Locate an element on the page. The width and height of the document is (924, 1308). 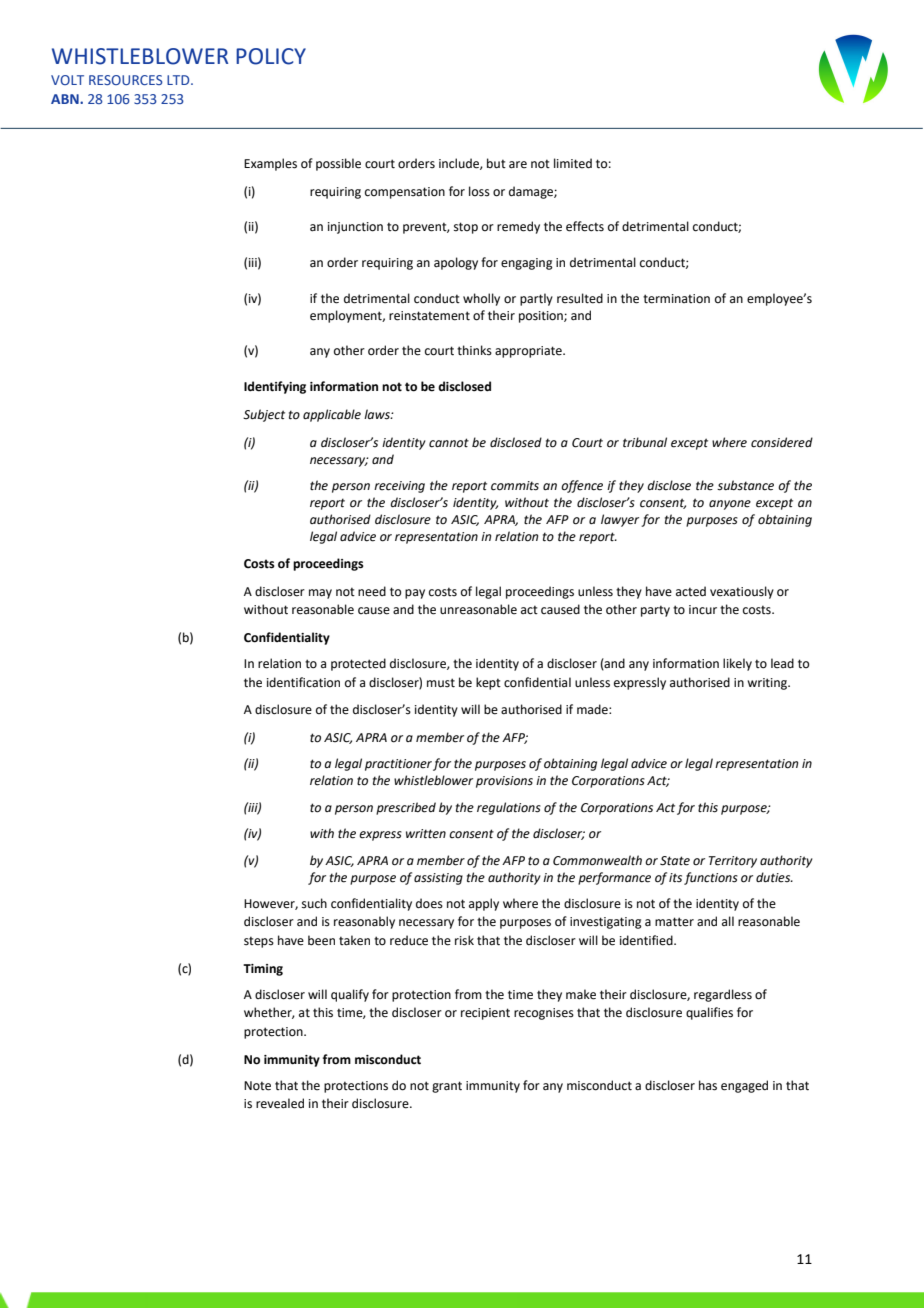
RESOURCES is located at coordinates (126, 80).
